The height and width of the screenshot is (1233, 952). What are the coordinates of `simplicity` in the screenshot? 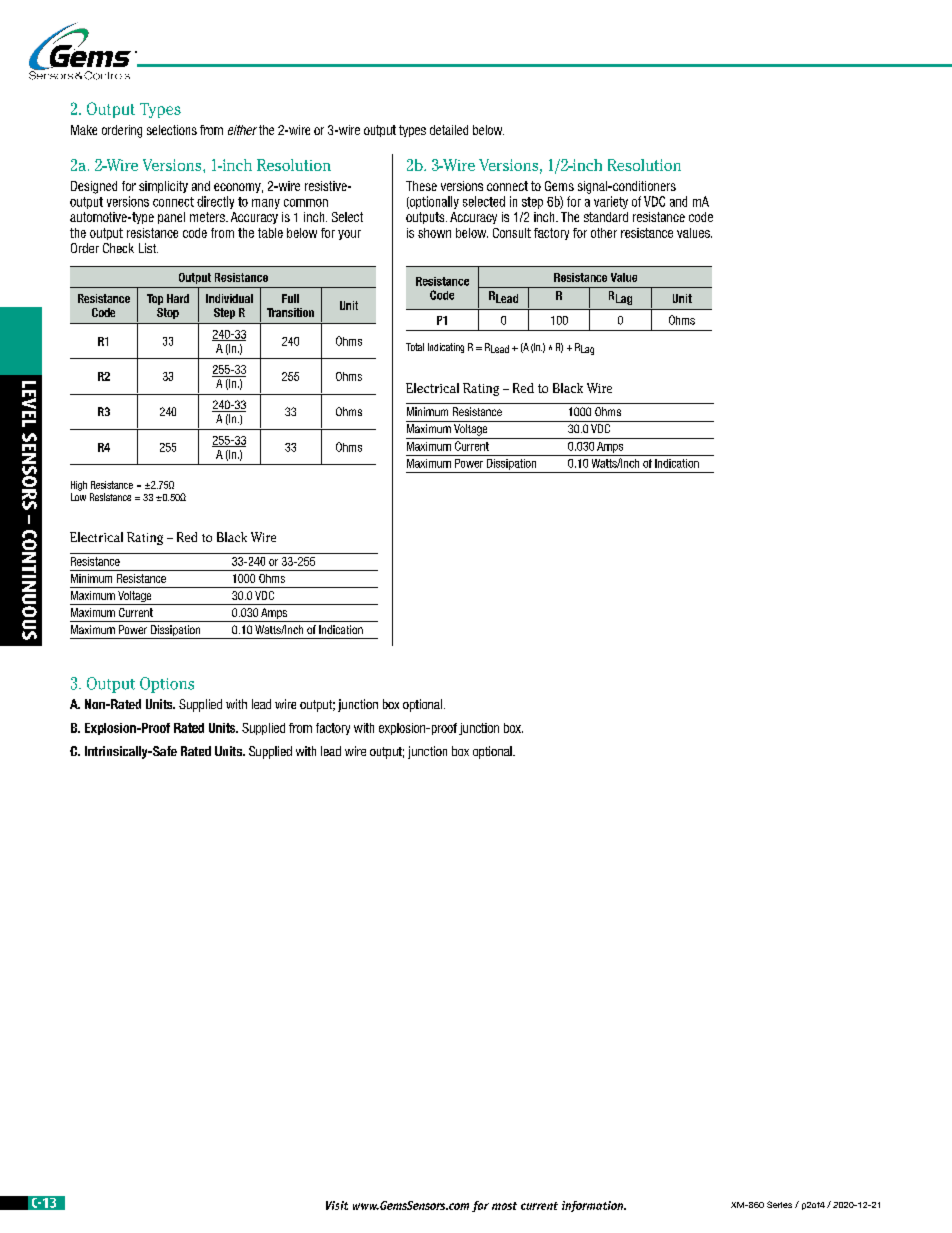 It's located at (163, 187).
